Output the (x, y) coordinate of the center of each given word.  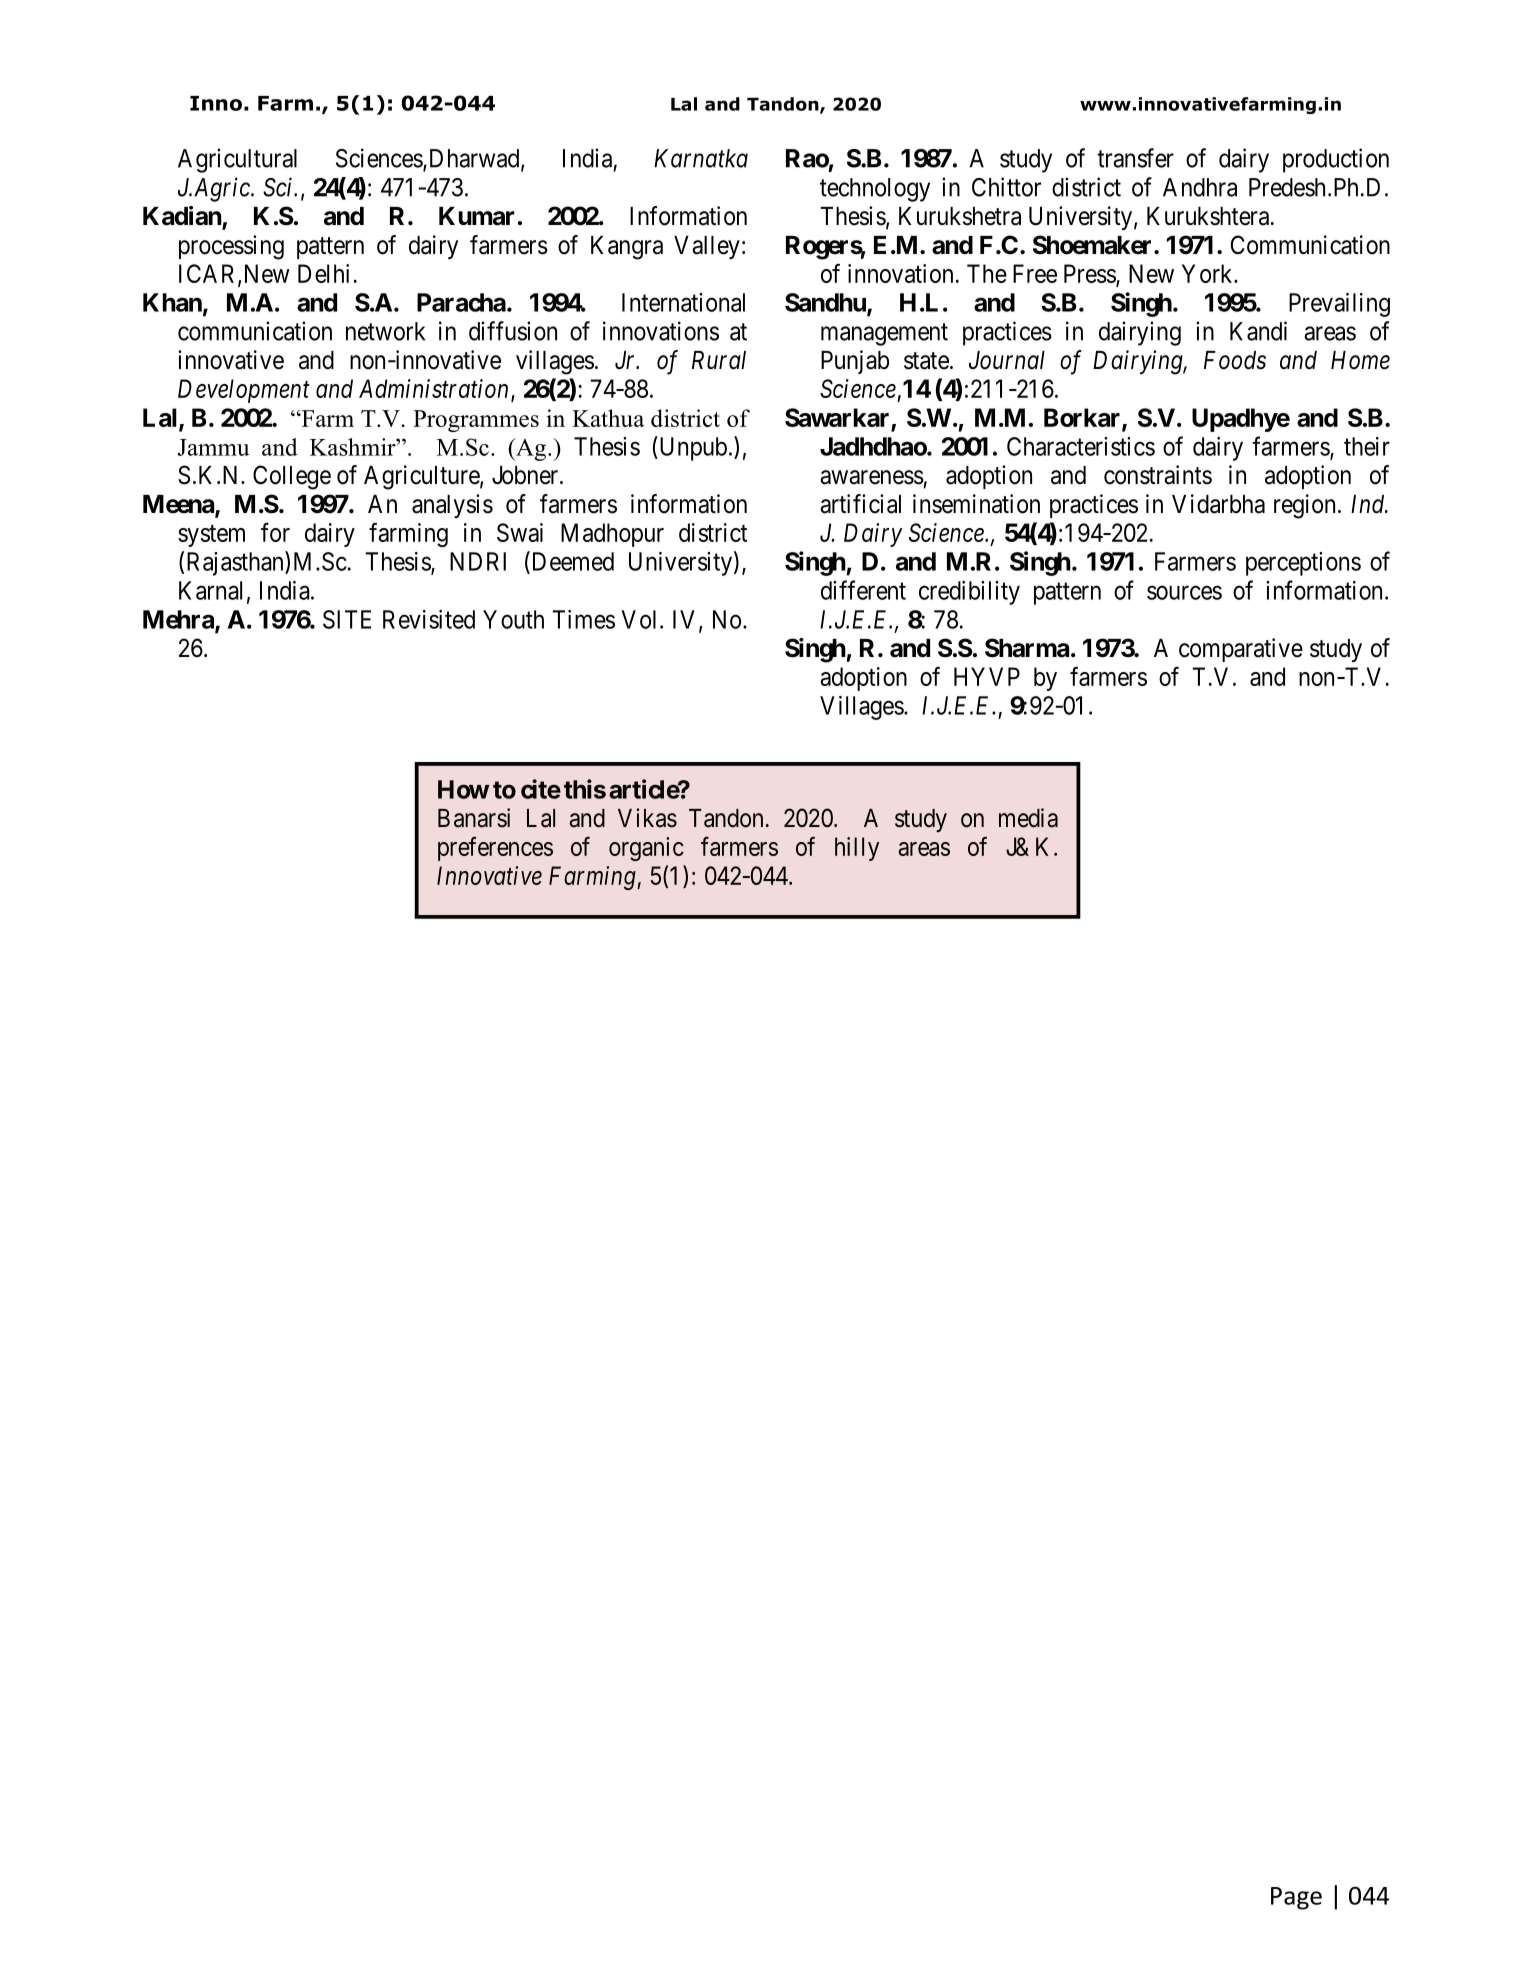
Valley (707, 247)
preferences (495, 849)
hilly (857, 849)
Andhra (1200, 187)
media (1028, 818)
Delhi (323, 273)
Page (1296, 1898)
